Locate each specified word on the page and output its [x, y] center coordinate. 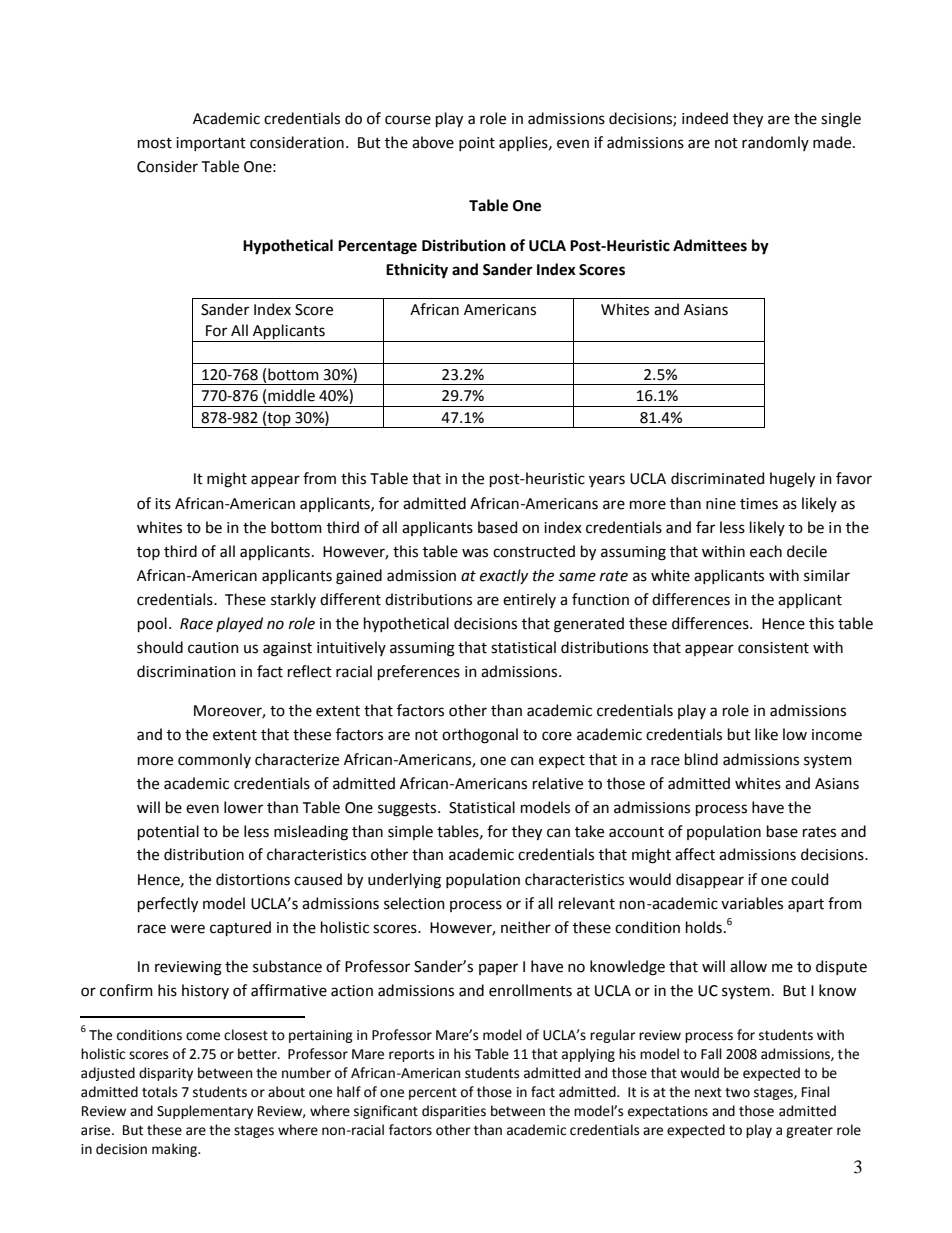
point [477, 144]
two [737, 1092]
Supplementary [205, 1112]
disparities [454, 1112]
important [211, 144]
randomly [775, 143]
